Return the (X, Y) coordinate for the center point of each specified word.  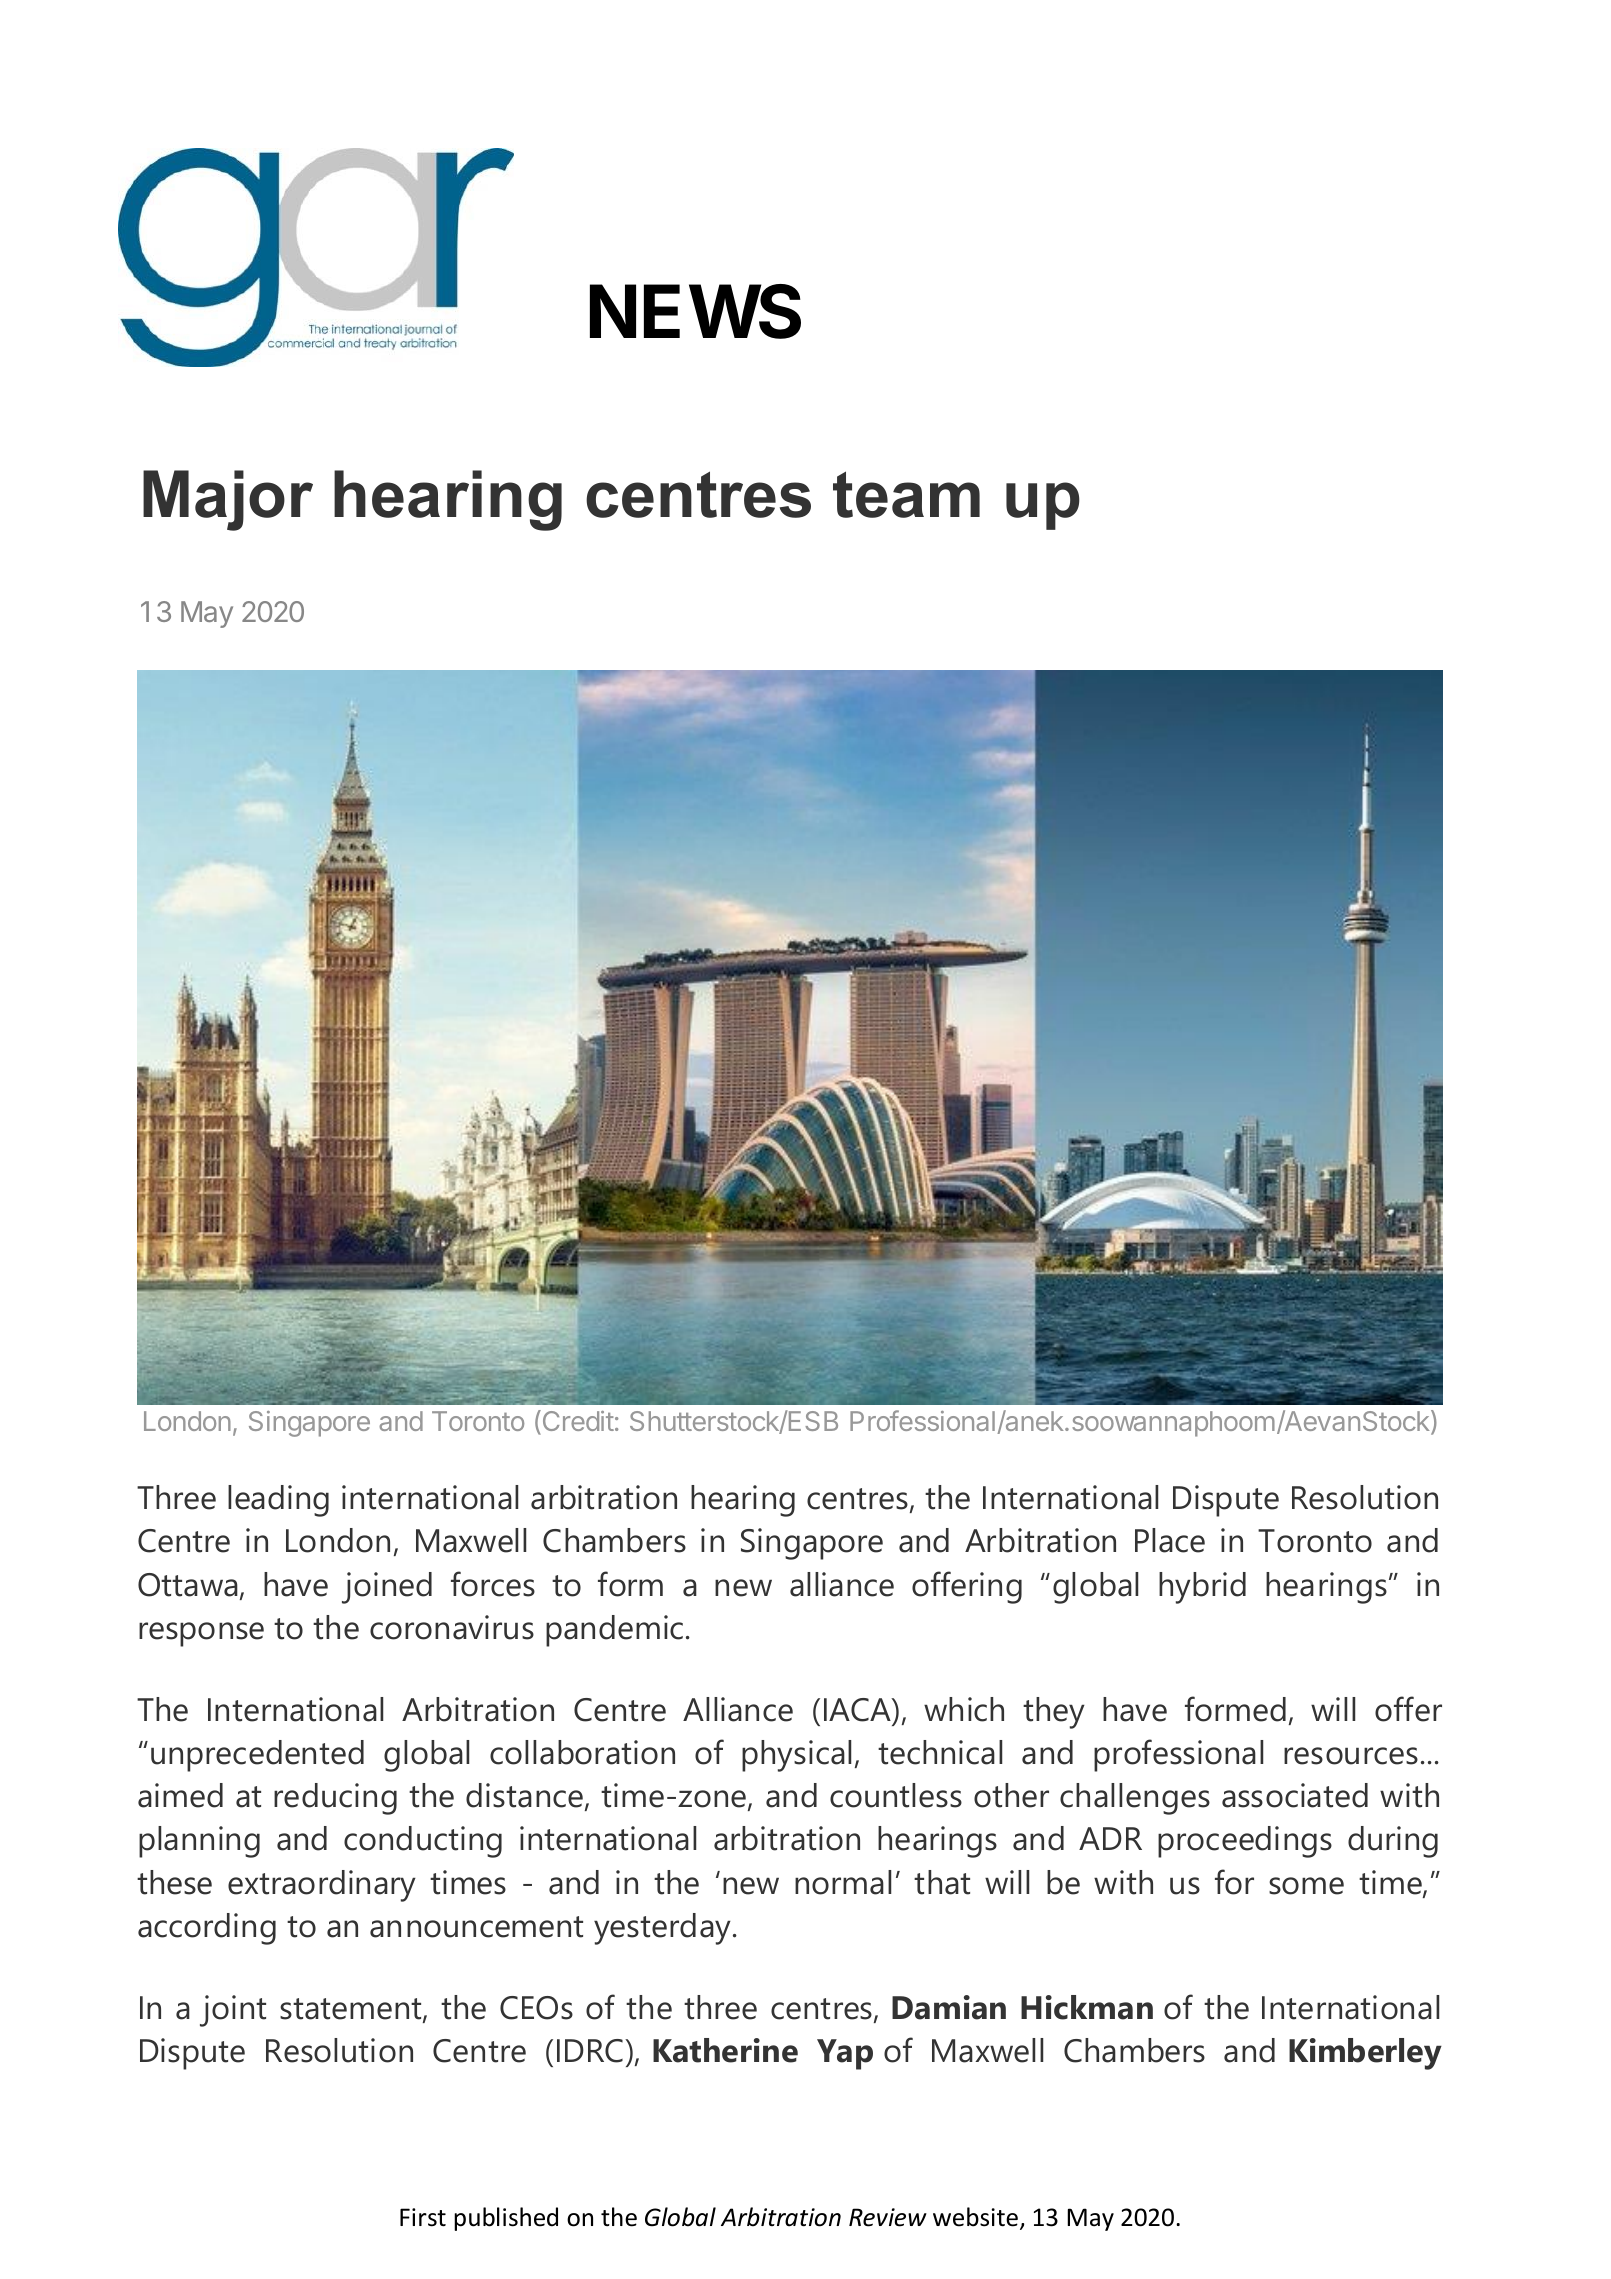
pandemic (614, 1631)
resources (1351, 1756)
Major (228, 500)
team (906, 494)
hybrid (1202, 1588)
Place (1170, 1540)
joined (387, 1588)
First (423, 2217)
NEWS (695, 311)
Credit (577, 1422)
